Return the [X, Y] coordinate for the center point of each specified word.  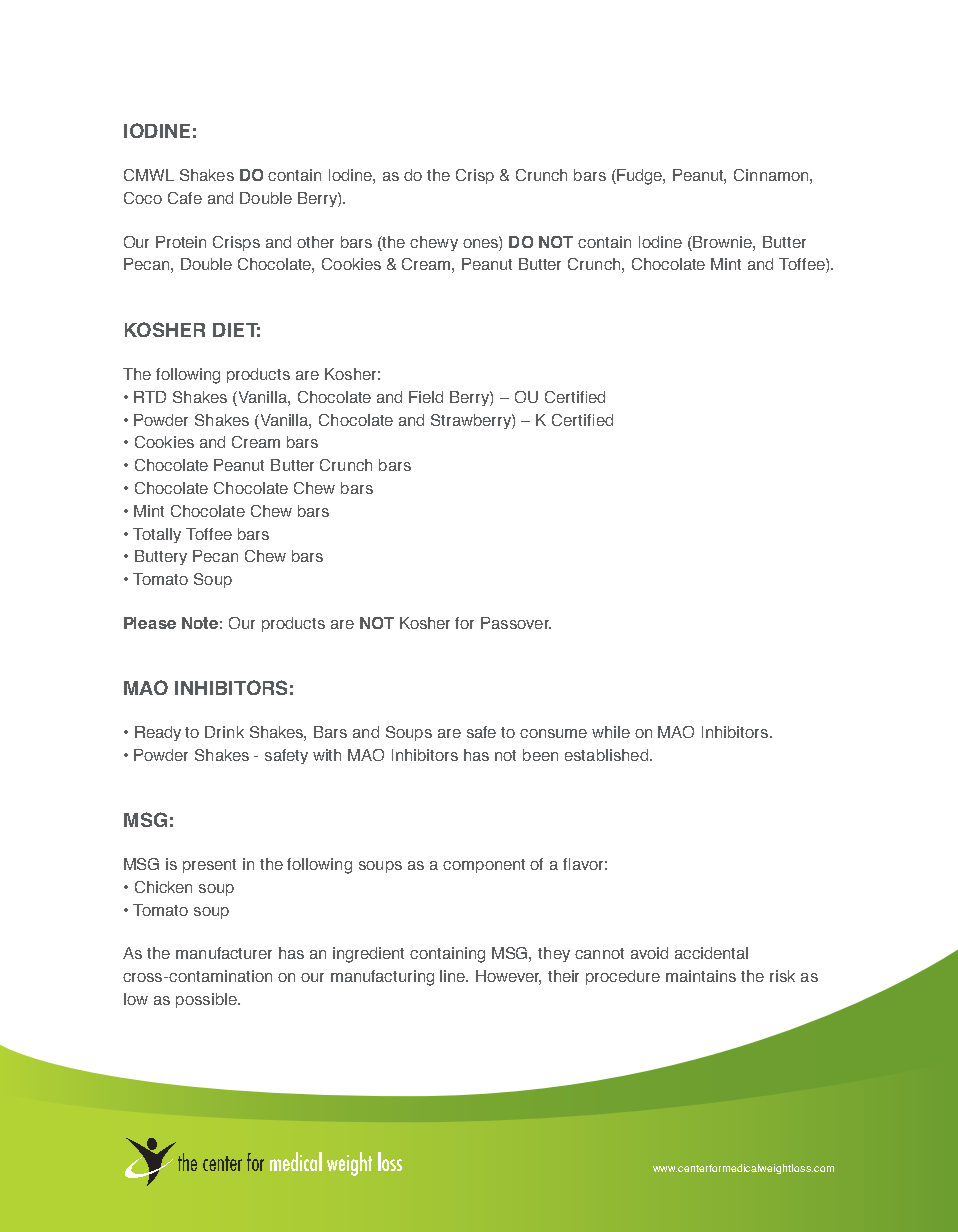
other [315, 242]
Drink [224, 732]
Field [426, 397]
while [611, 732]
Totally [157, 535]
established [606, 755]
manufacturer [224, 953]
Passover [516, 623]
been [540, 755]
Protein [181, 242]
